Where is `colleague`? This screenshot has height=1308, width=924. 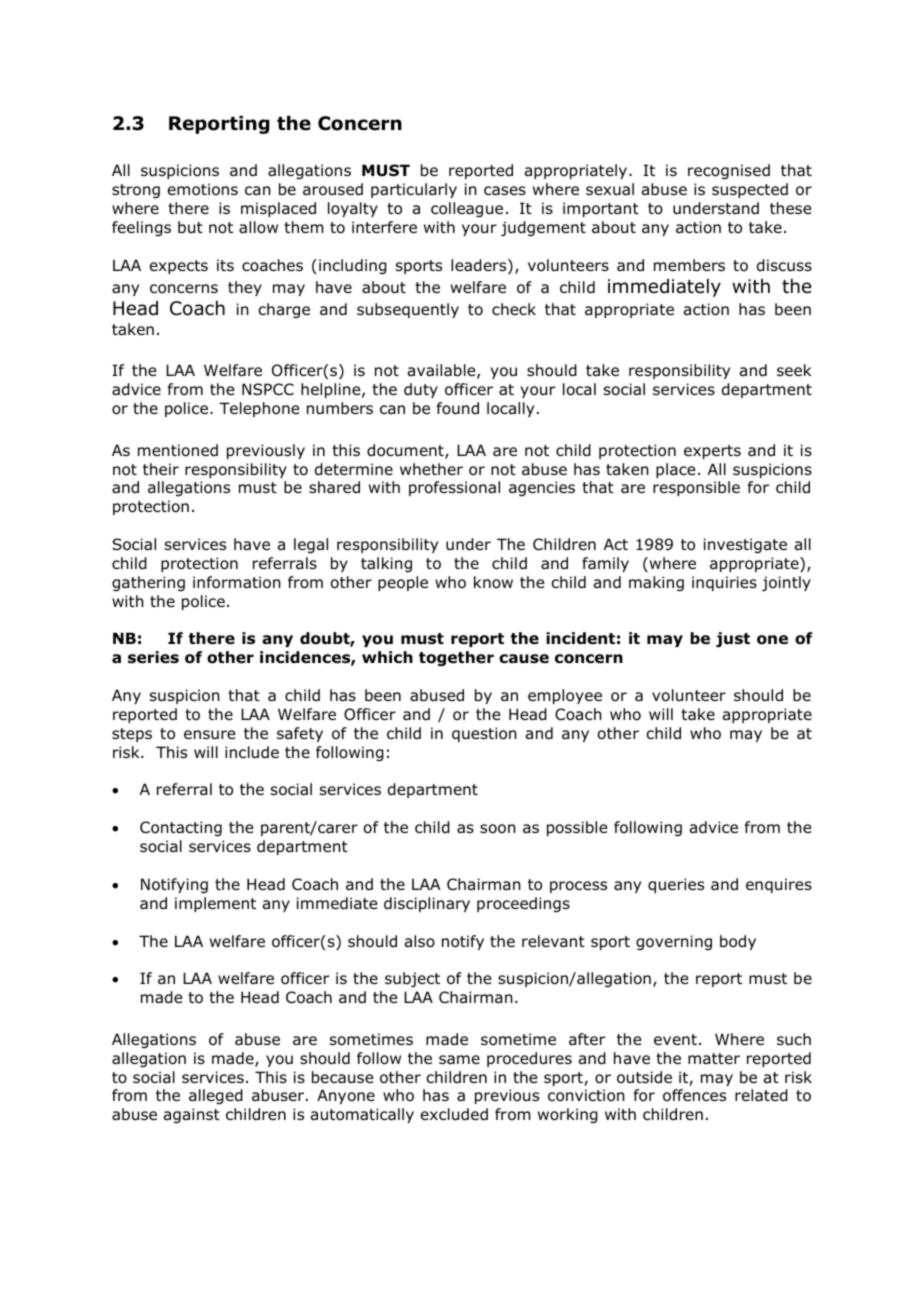 colleague is located at coordinates (467, 209).
